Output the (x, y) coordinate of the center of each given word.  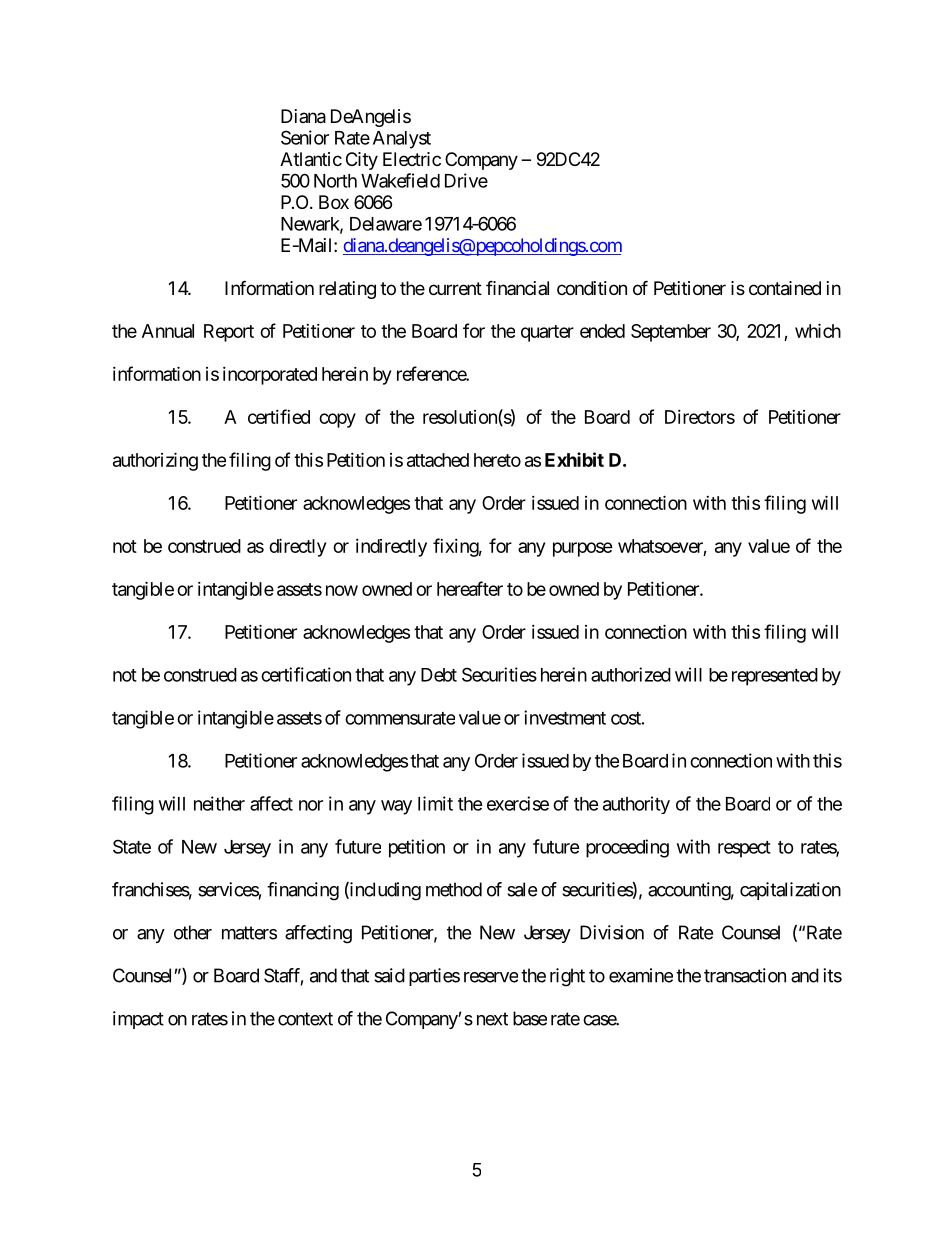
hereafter (470, 588)
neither (219, 803)
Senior (305, 137)
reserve (491, 977)
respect (744, 849)
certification (306, 674)
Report (229, 333)
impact (138, 1020)
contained (785, 288)
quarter (547, 333)
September (671, 333)
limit (435, 803)
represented (775, 677)
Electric (412, 159)
